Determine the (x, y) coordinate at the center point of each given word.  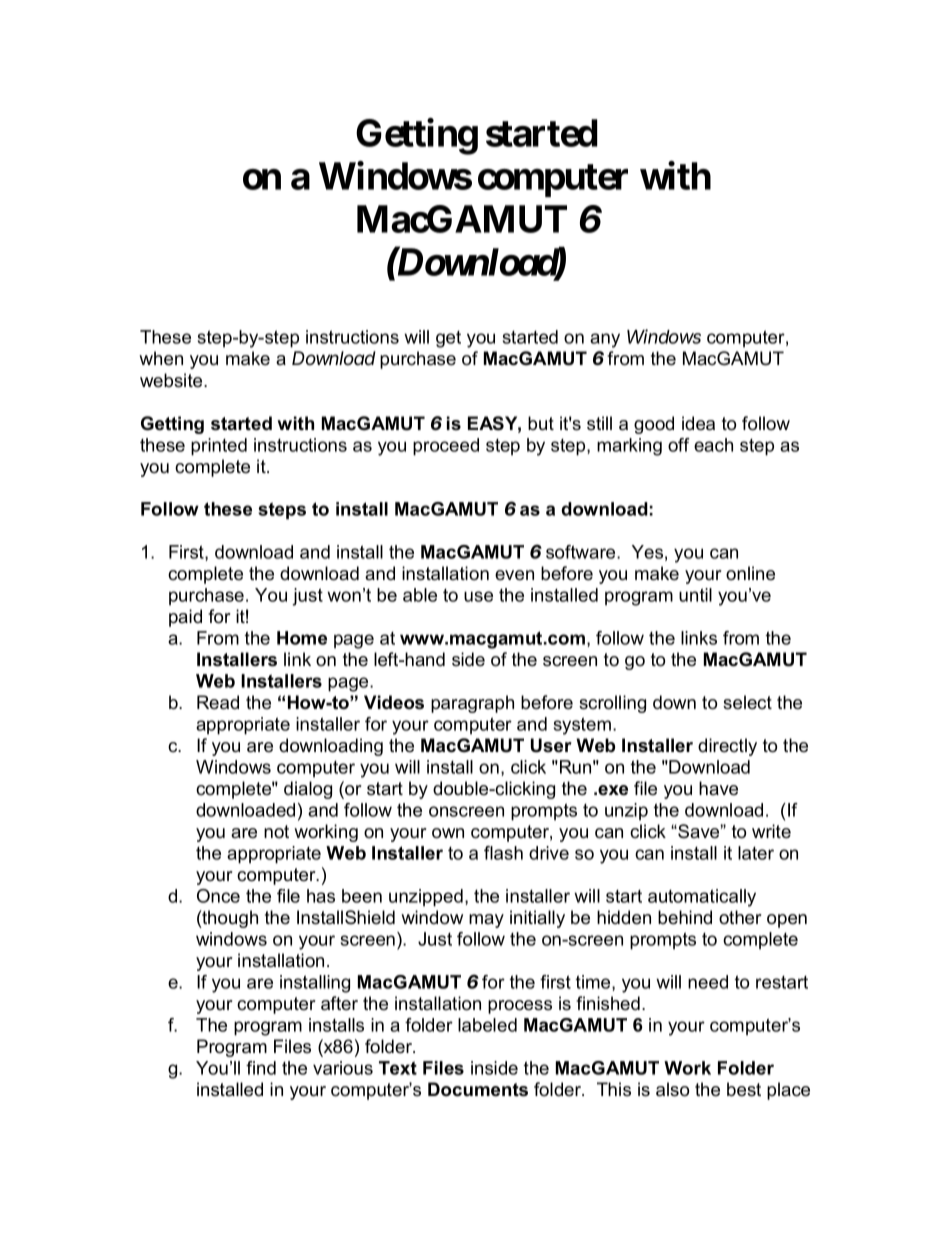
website (172, 380)
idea (698, 423)
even (514, 575)
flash (503, 853)
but (541, 423)
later (756, 853)
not (276, 832)
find (261, 1068)
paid (185, 618)
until (695, 595)
